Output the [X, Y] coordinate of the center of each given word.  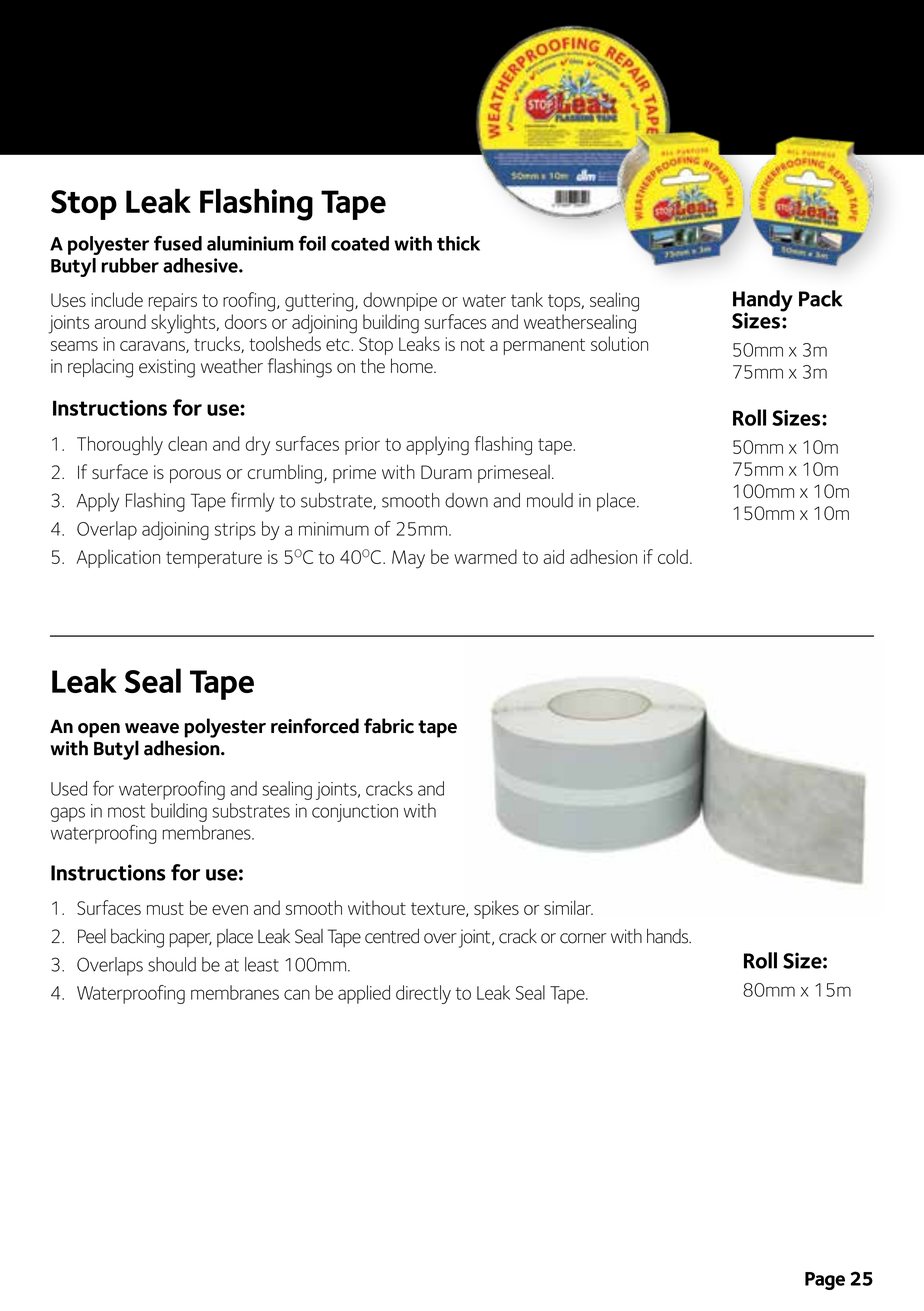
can [297, 994]
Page [825, 1281]
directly [423, 994]
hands [669, 936]
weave [152, 728]
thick [458, 243]
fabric [389, 726]
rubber [130, 265]
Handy [763, 302]
